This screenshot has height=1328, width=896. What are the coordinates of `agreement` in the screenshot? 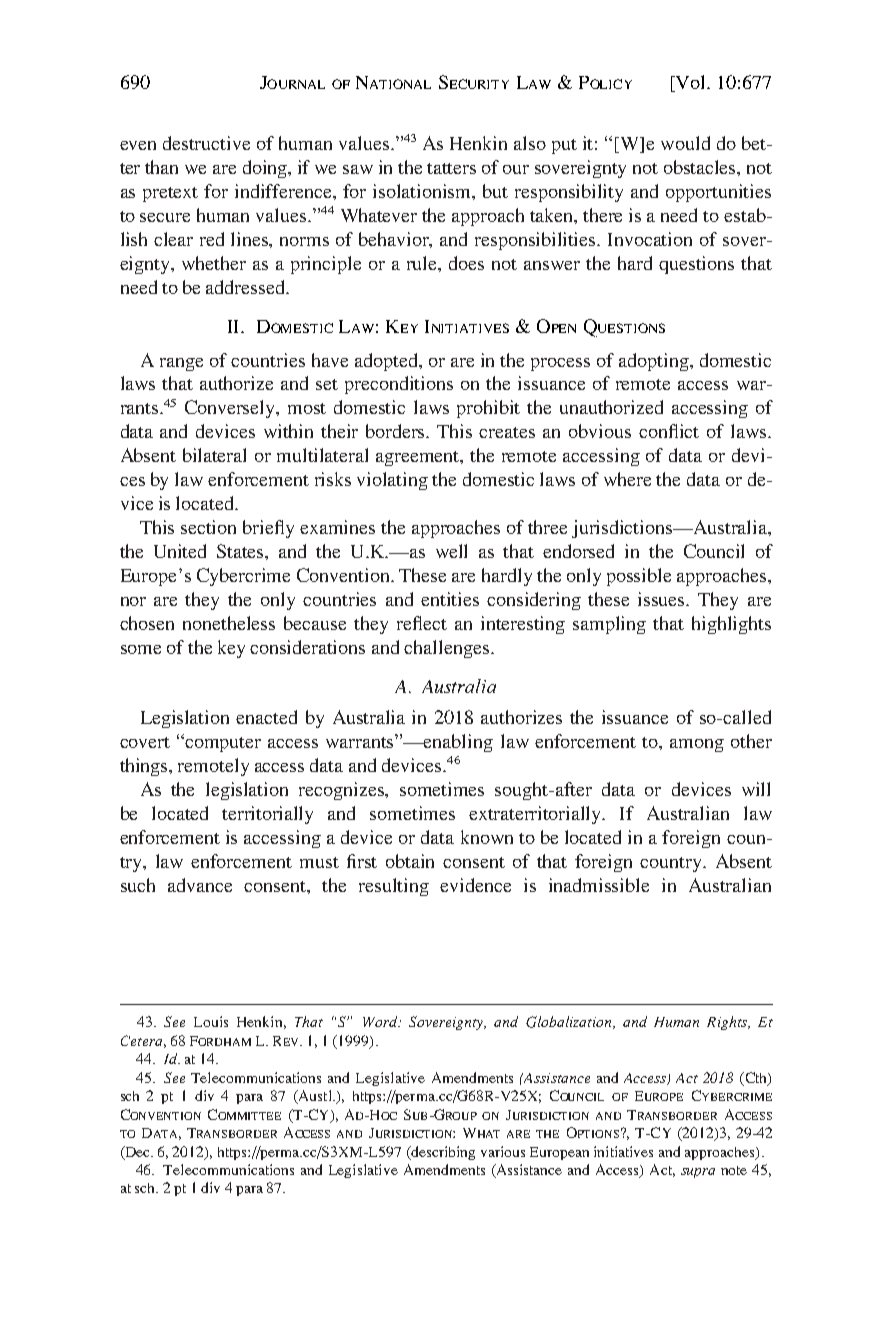 It's located at (419, 458).
